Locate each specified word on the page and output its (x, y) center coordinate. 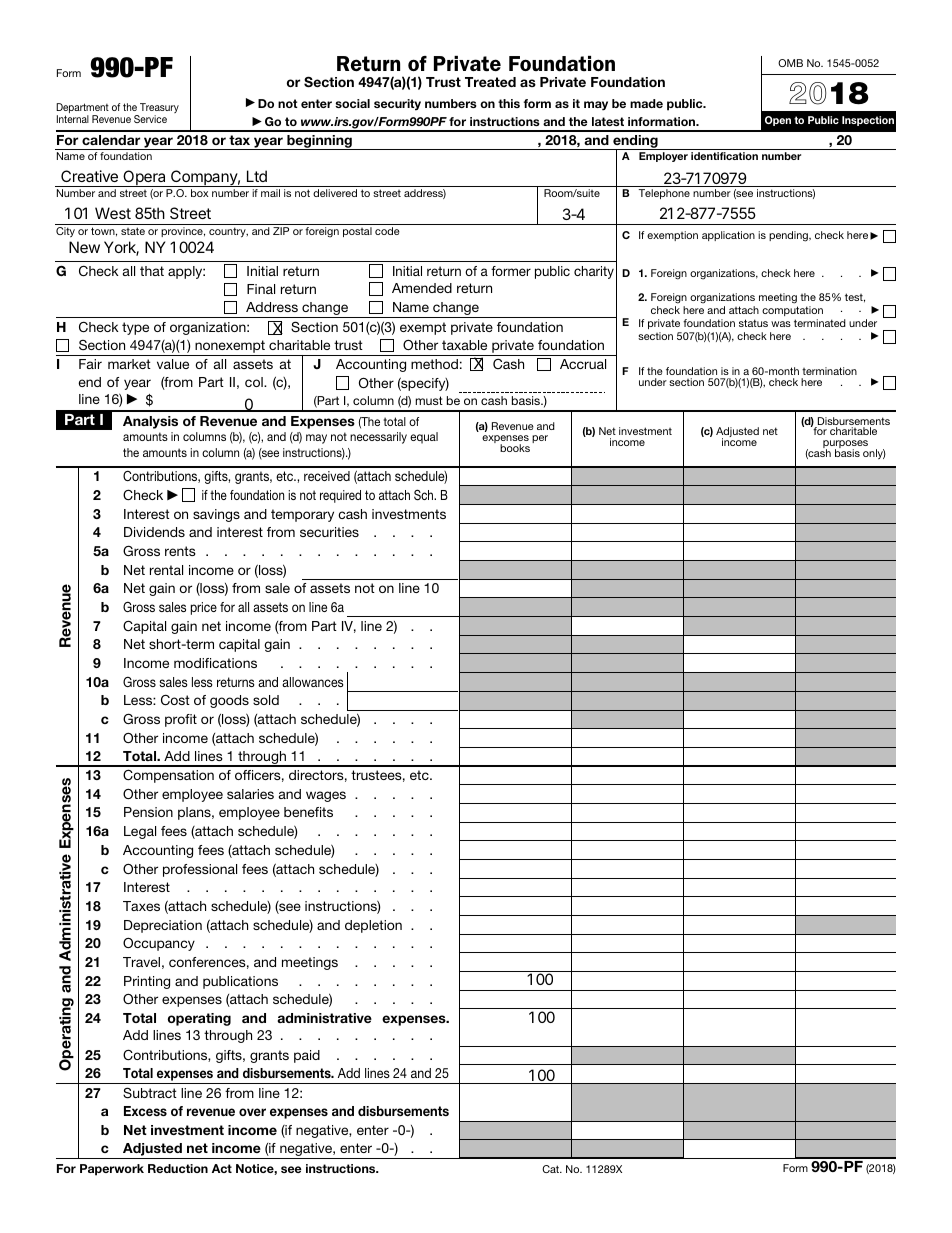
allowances (313, 682)
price (204, 608)
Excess (145, 1111)
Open (778, 121)
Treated (490, 82)
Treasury (158, 109)
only (874, 454)
